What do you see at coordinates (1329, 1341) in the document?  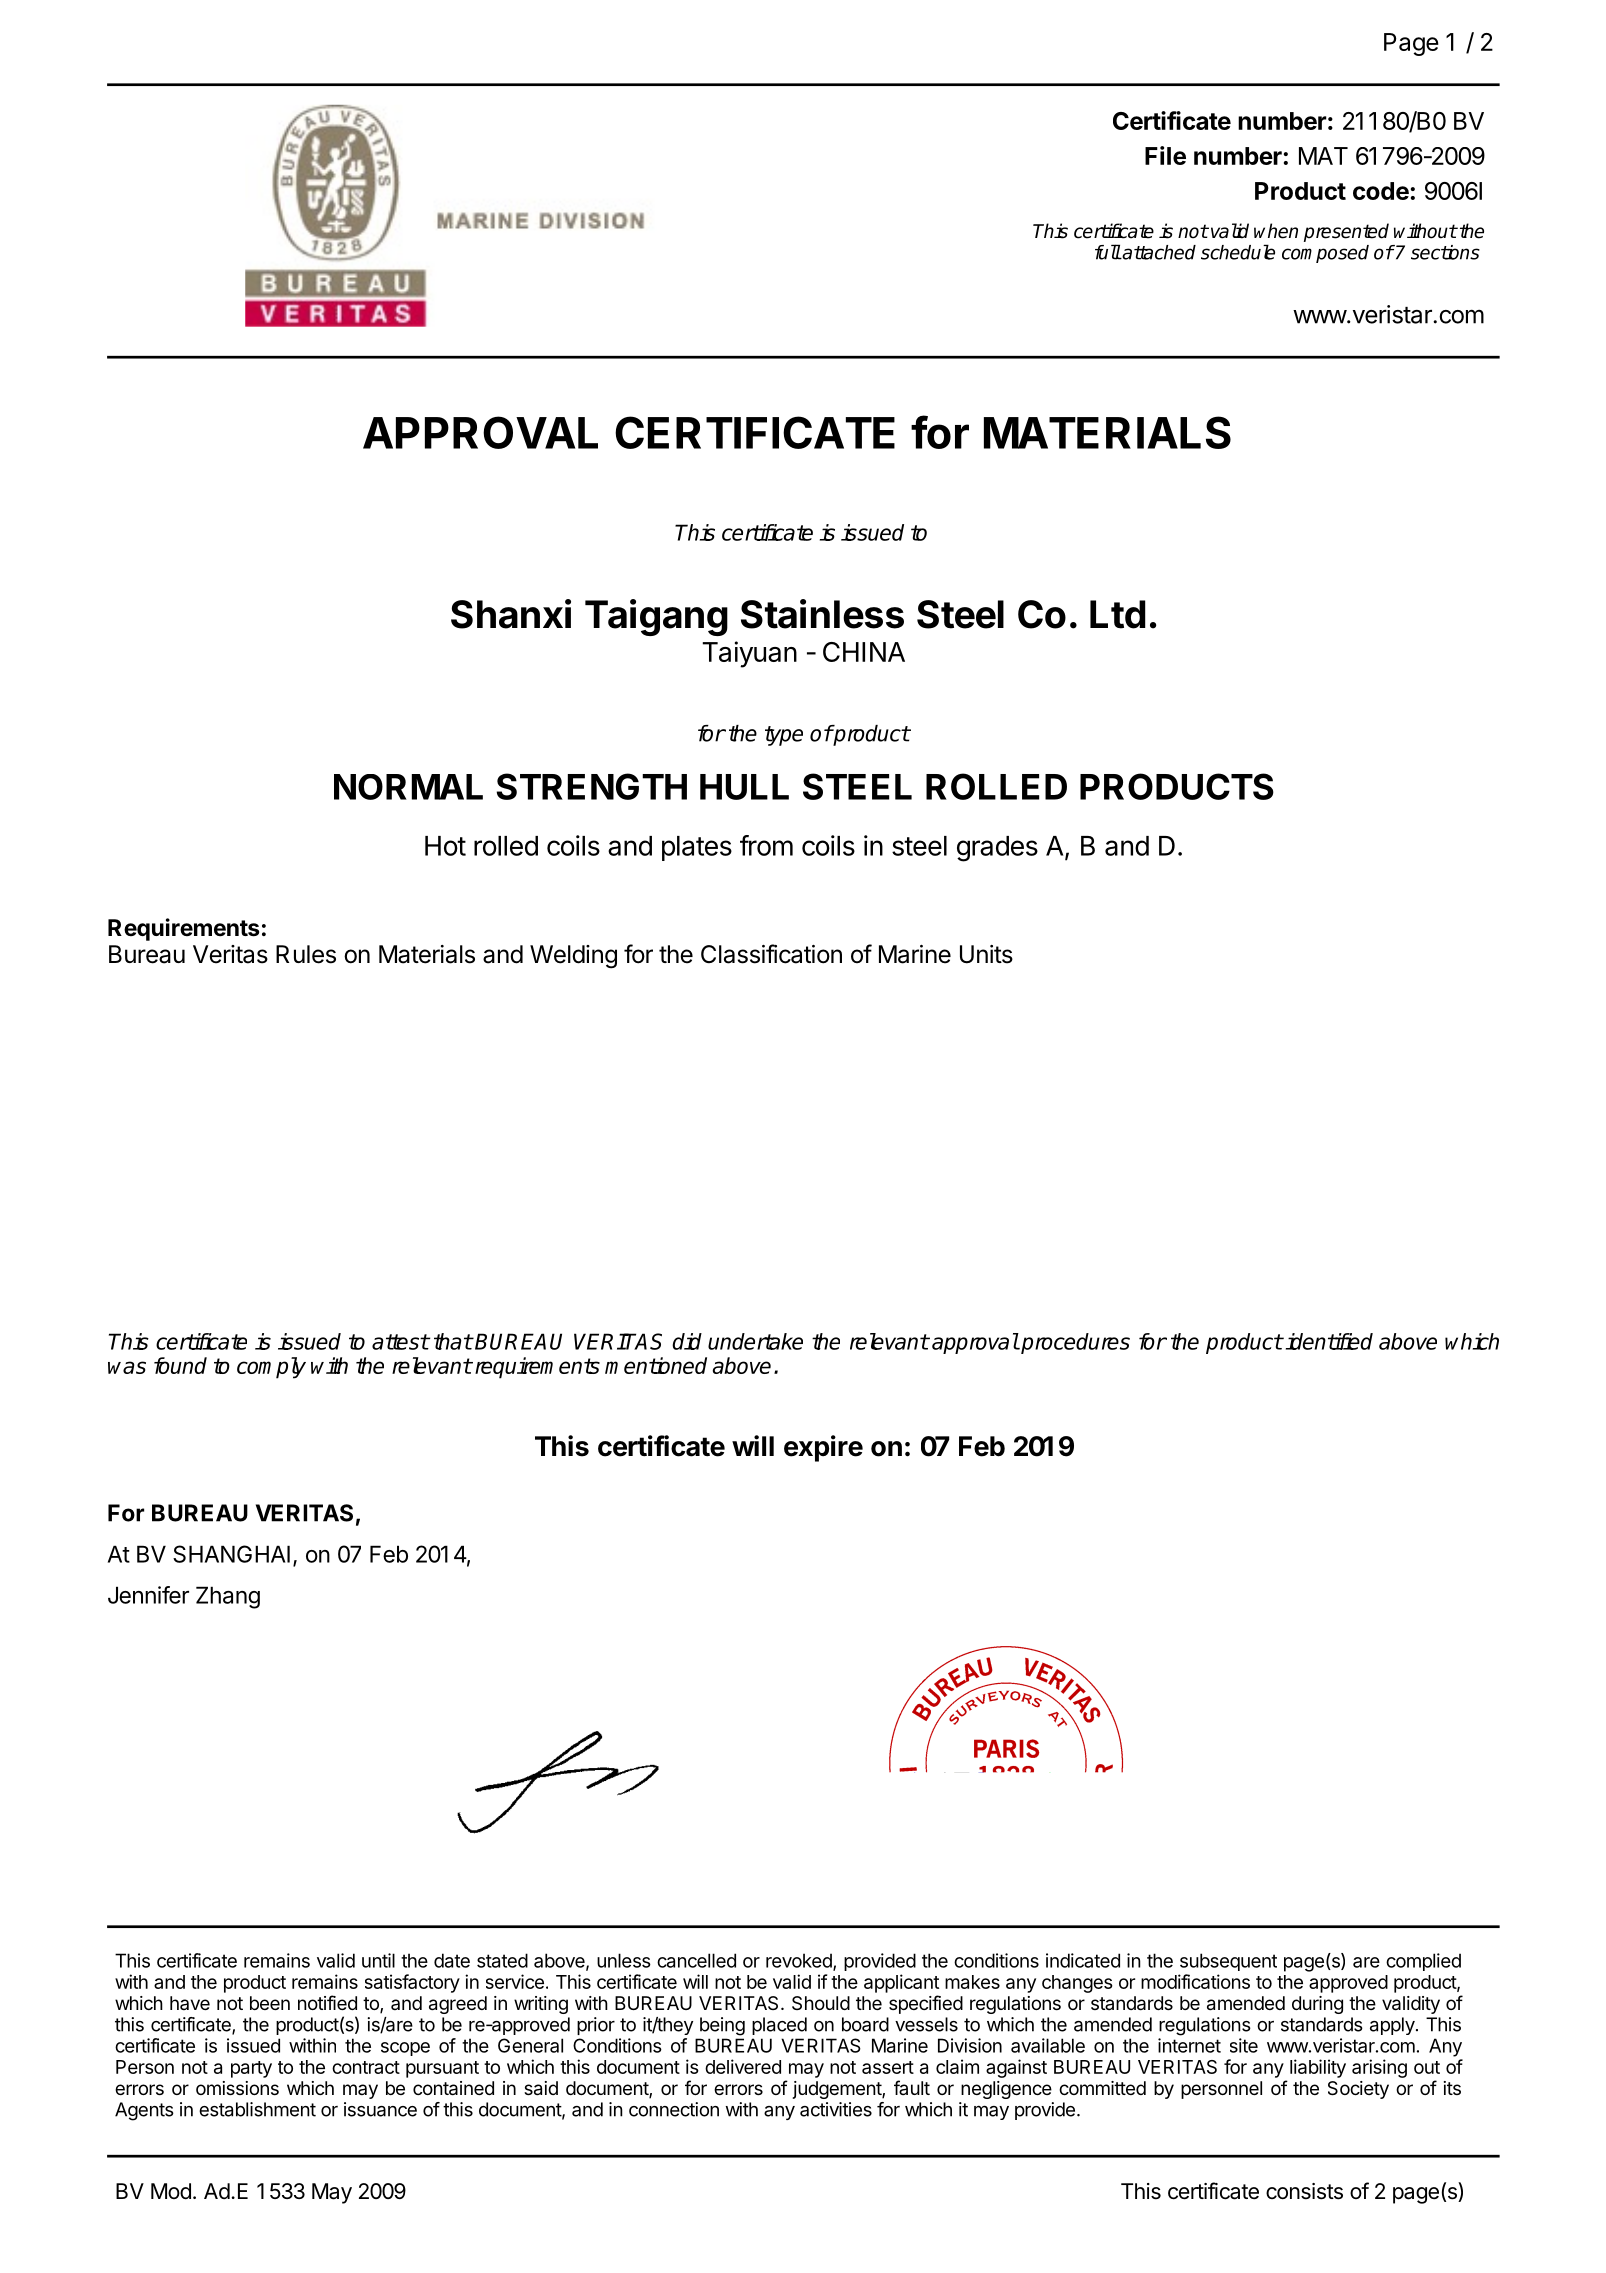 I see `identified` at bounding box center [1329, 1341].
